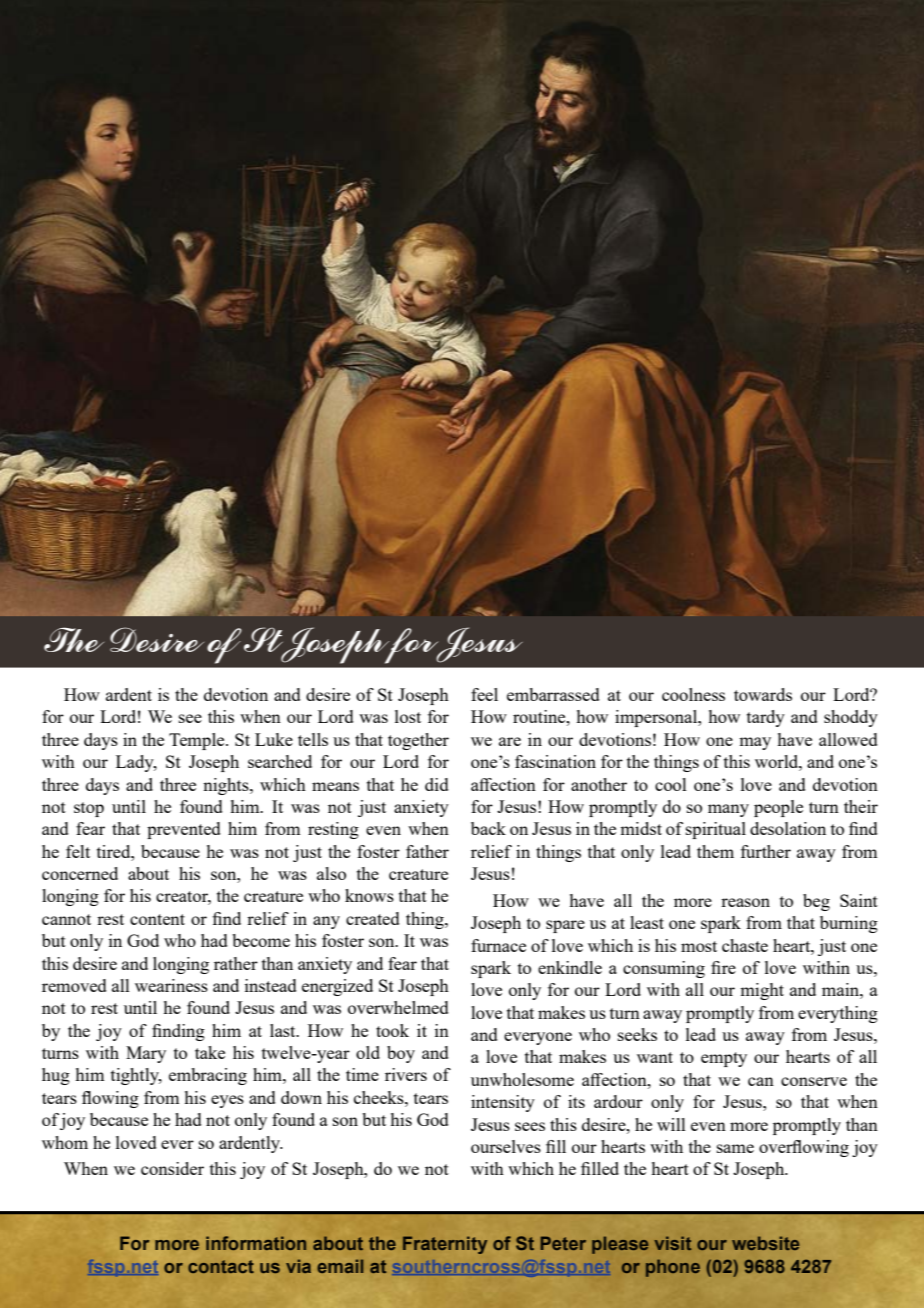 This page has width=924, height=1308. What do you see at coordinates (766, 718) in the page?
I see `tardy` at bounding box center [766, 718].
